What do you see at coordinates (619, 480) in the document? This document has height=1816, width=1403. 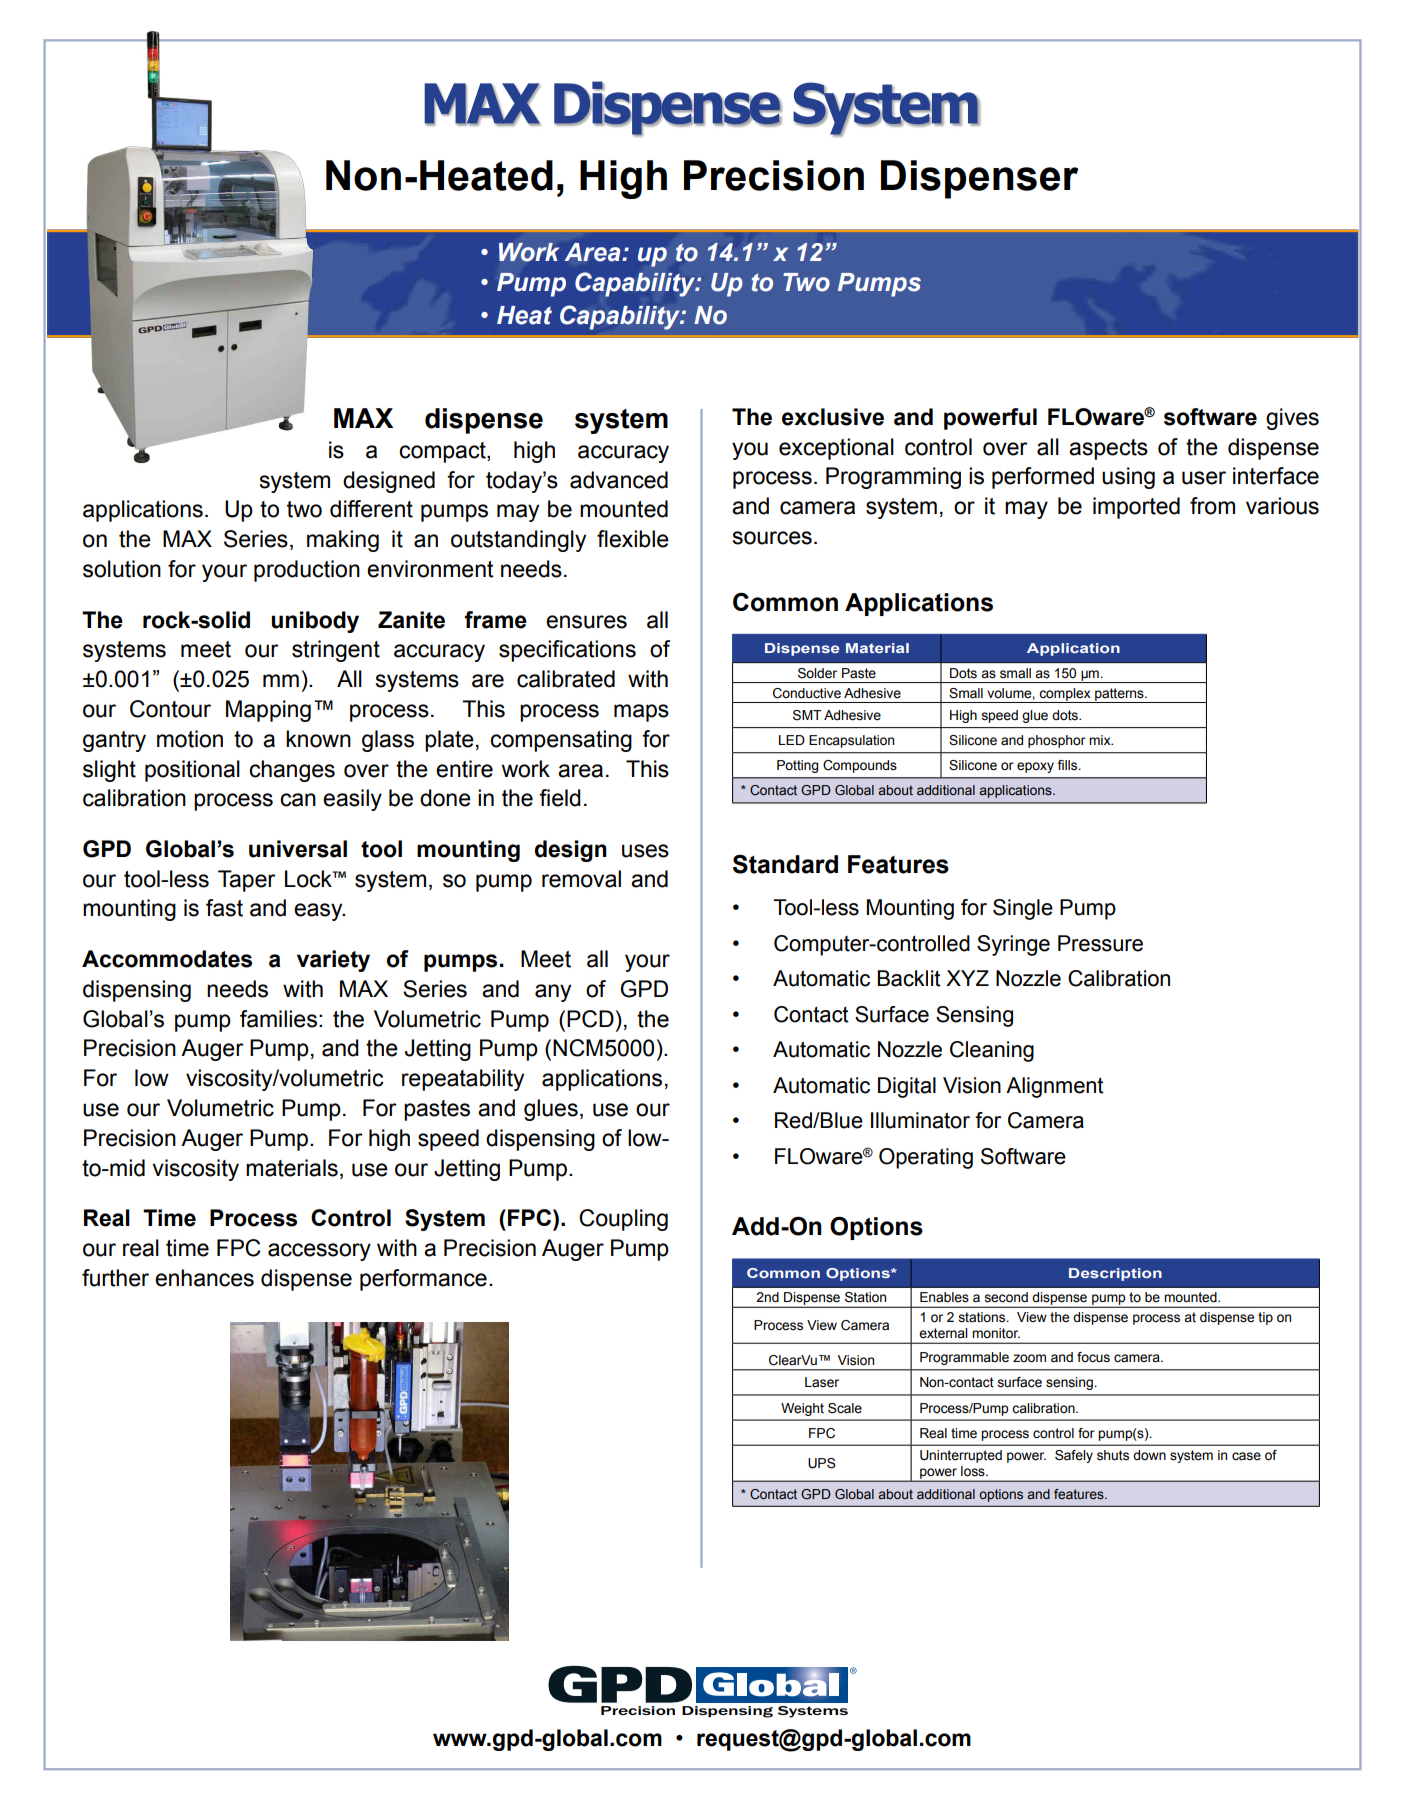 I see `advanced` at bounding box center [619, 480].
